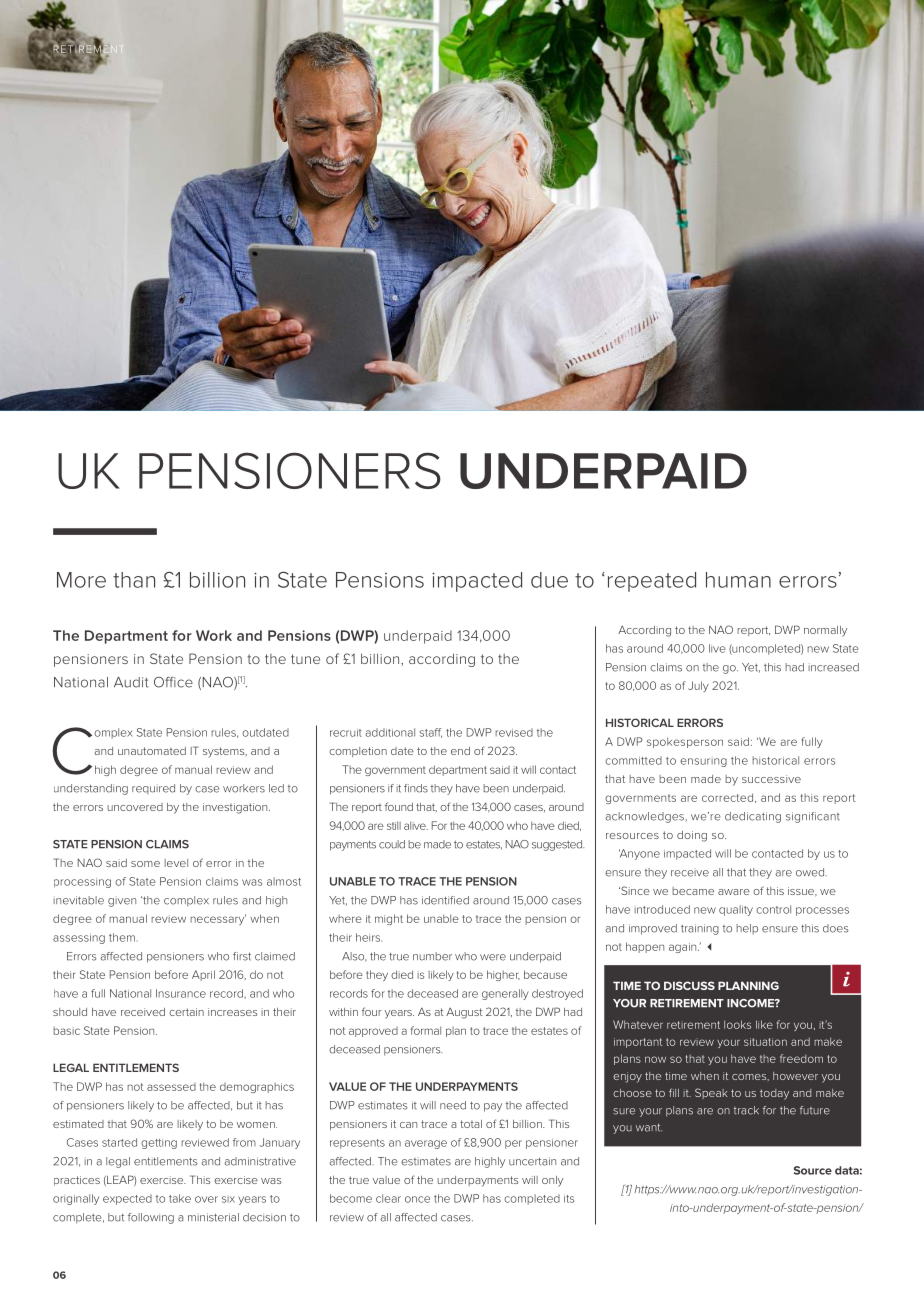 The width and height of the screenshot is (924, 1308). Describe the element at coordinates (122, 901) in the screenshot. I see `given` at that location.
